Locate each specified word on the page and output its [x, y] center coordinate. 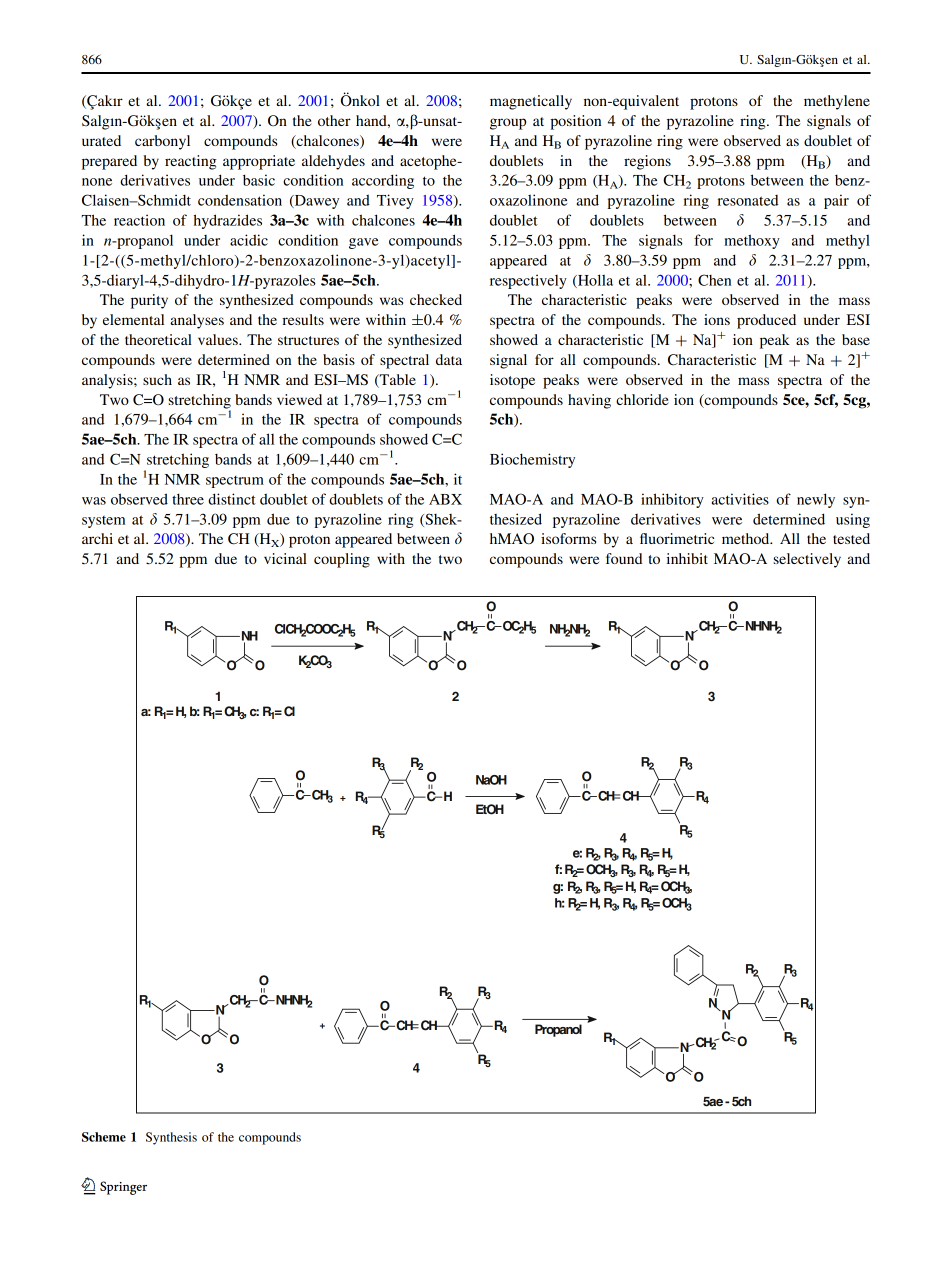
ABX [445, 499]
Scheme [104, 1137]
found [624, 558]
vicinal [285, 558]
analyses [197, 321]
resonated [748, 200]
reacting [191, 162]
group [508, 124]
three [188, 499]
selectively [807, 560]
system [104, 522]
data [449, 359]
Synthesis [171, 1138]
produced [766, 321]
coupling [342, 560]
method [747, 538]
